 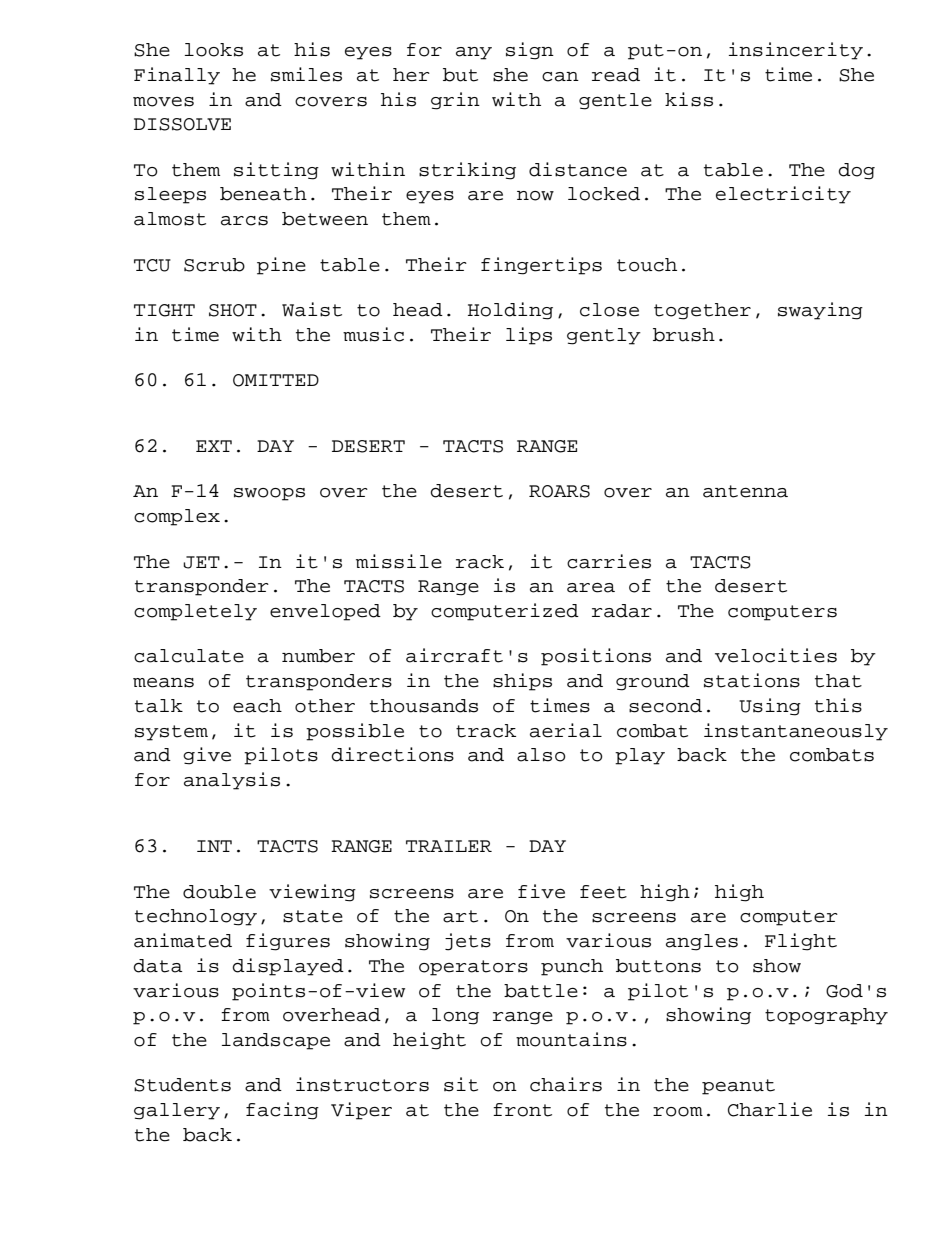 What do you see at coordinates (257, 706) in the document?
I see `each` at bounding box center [257, 706].
